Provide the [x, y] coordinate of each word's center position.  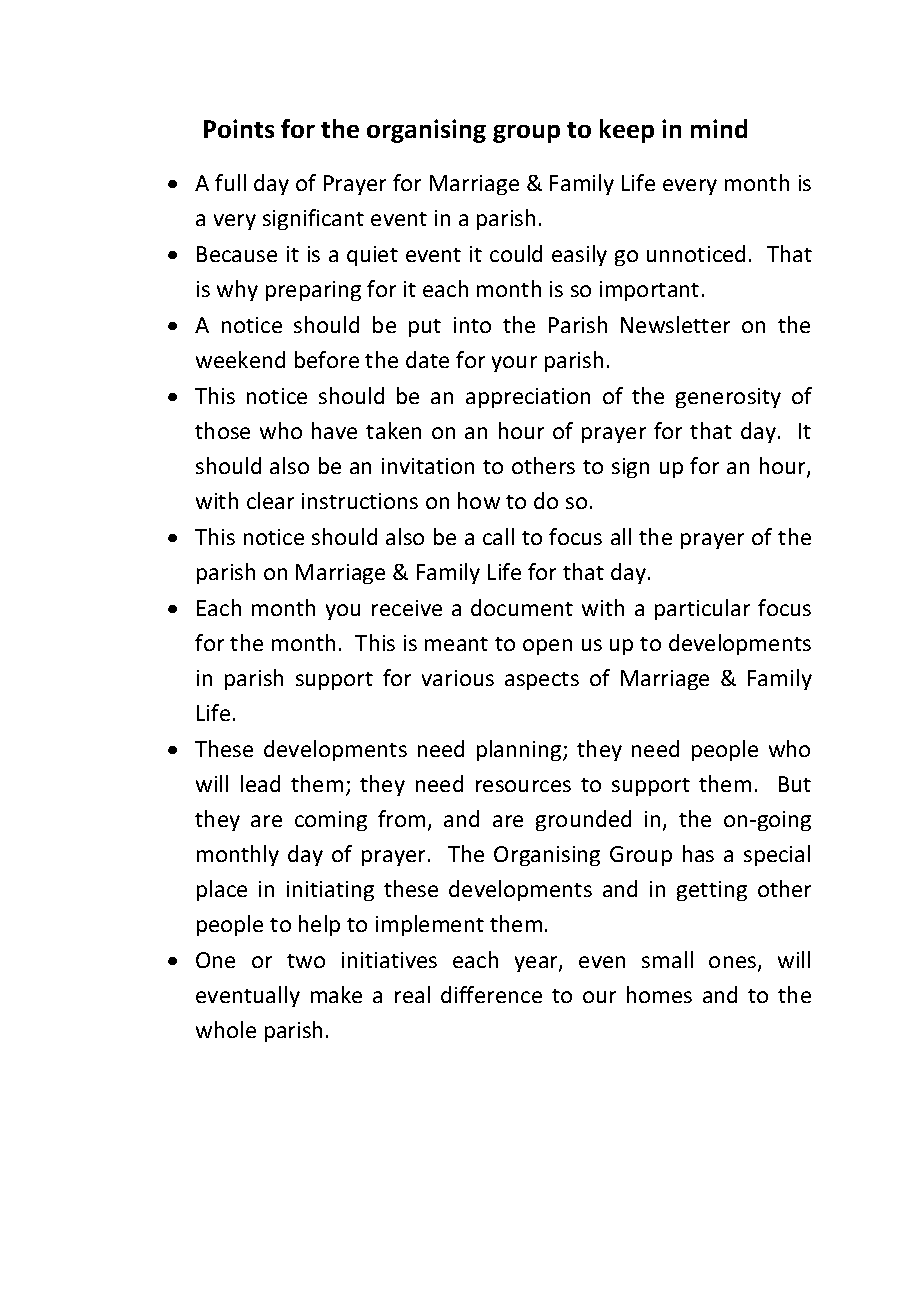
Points [239, 128]
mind [719, 128]
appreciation [528, 398]
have [334, 430]
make [336, 994]
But [795, 784]
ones [734, 963]
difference [491, 994]
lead [260, 783]
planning [520, 750]
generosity [728, 398]
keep [627, 131]
